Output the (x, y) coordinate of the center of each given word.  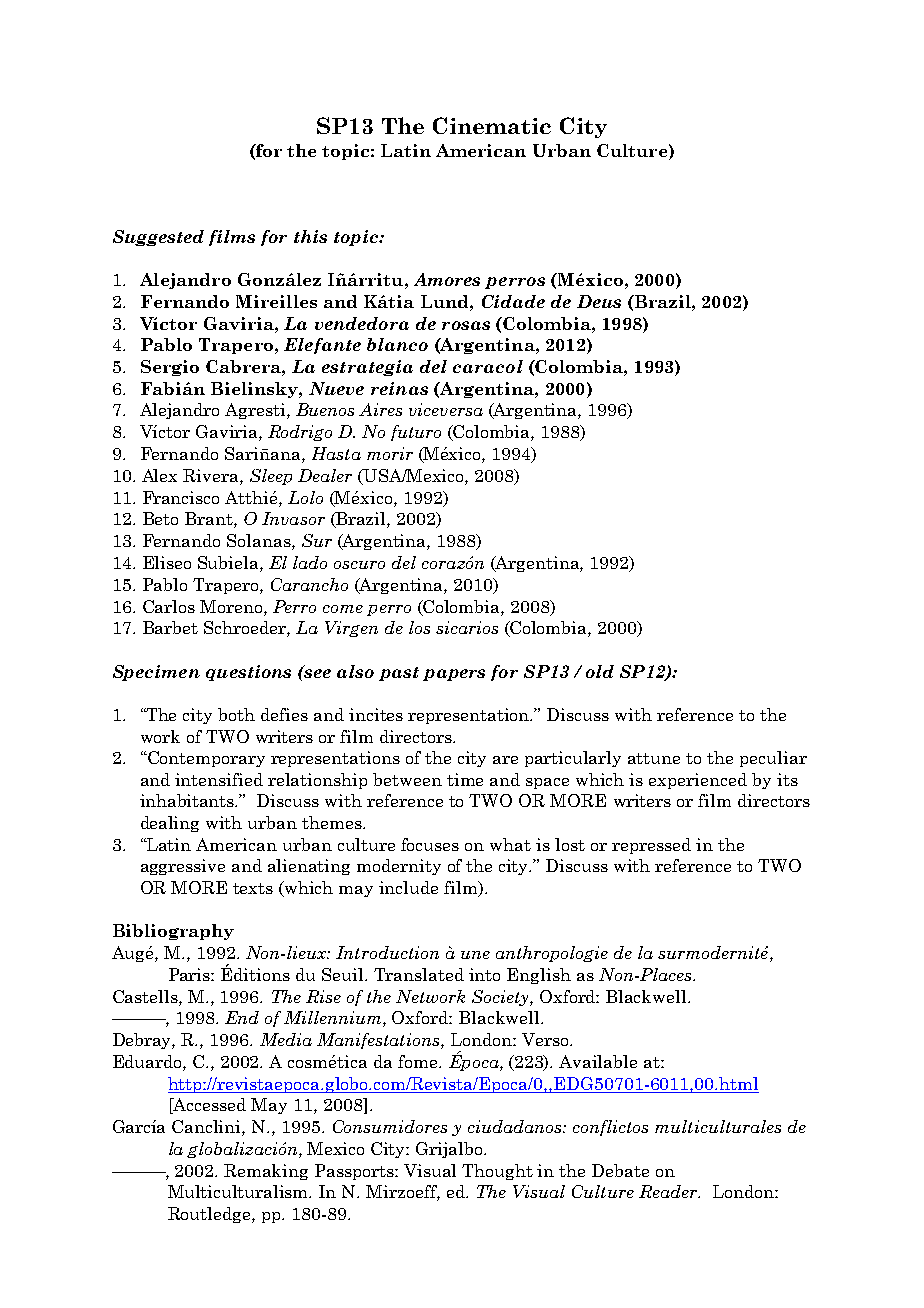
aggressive (183, 867)
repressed (651, 846)
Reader (669, 1191)
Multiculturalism (239, 1191)
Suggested (158, 238)
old (600, 671)
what (510, 844)
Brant (210, 520)
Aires (380, 409)
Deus (599, 301)
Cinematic (492, 125)
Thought (497, 1172)
